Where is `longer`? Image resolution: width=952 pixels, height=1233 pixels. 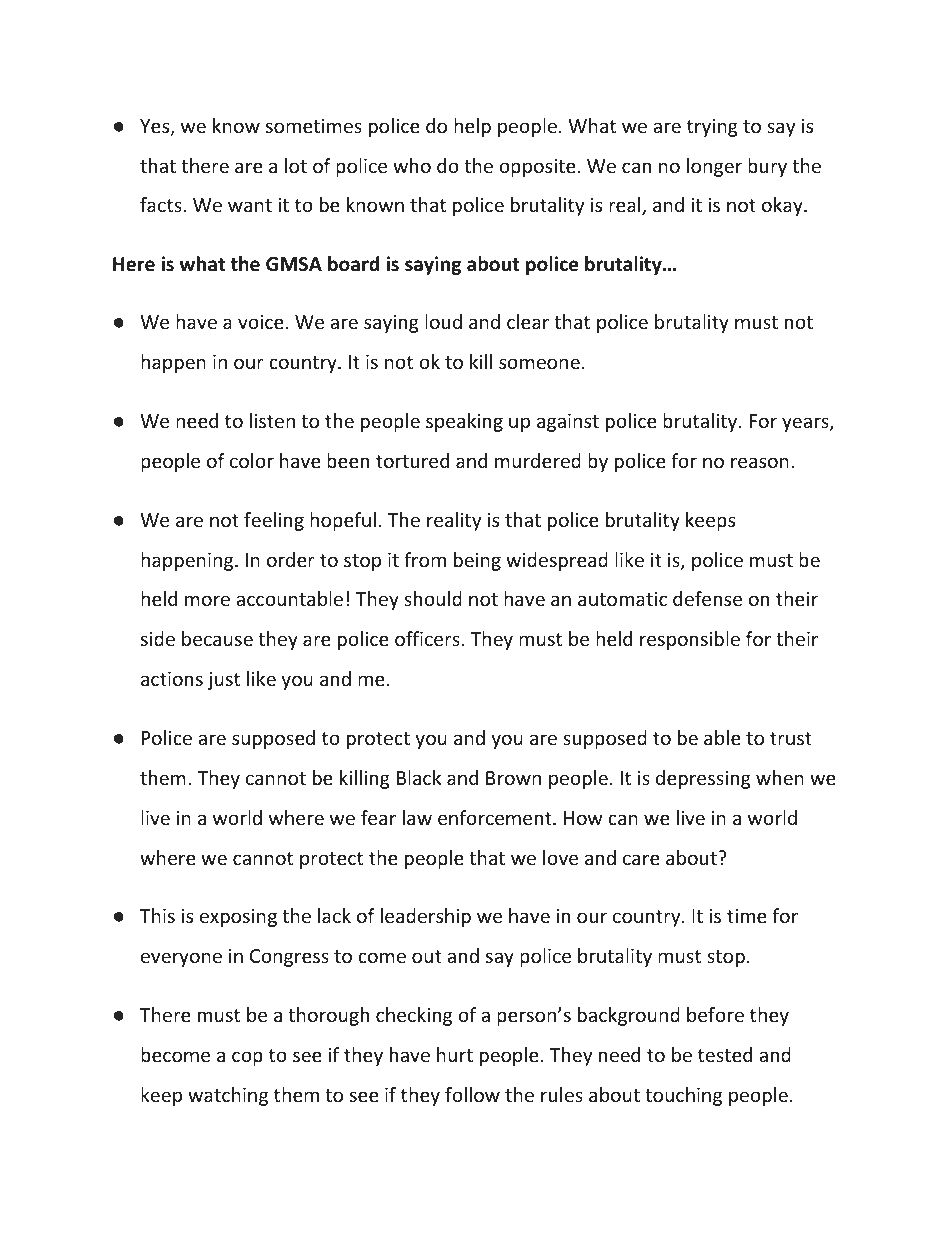 longer is located at coordinates (714, 167).
